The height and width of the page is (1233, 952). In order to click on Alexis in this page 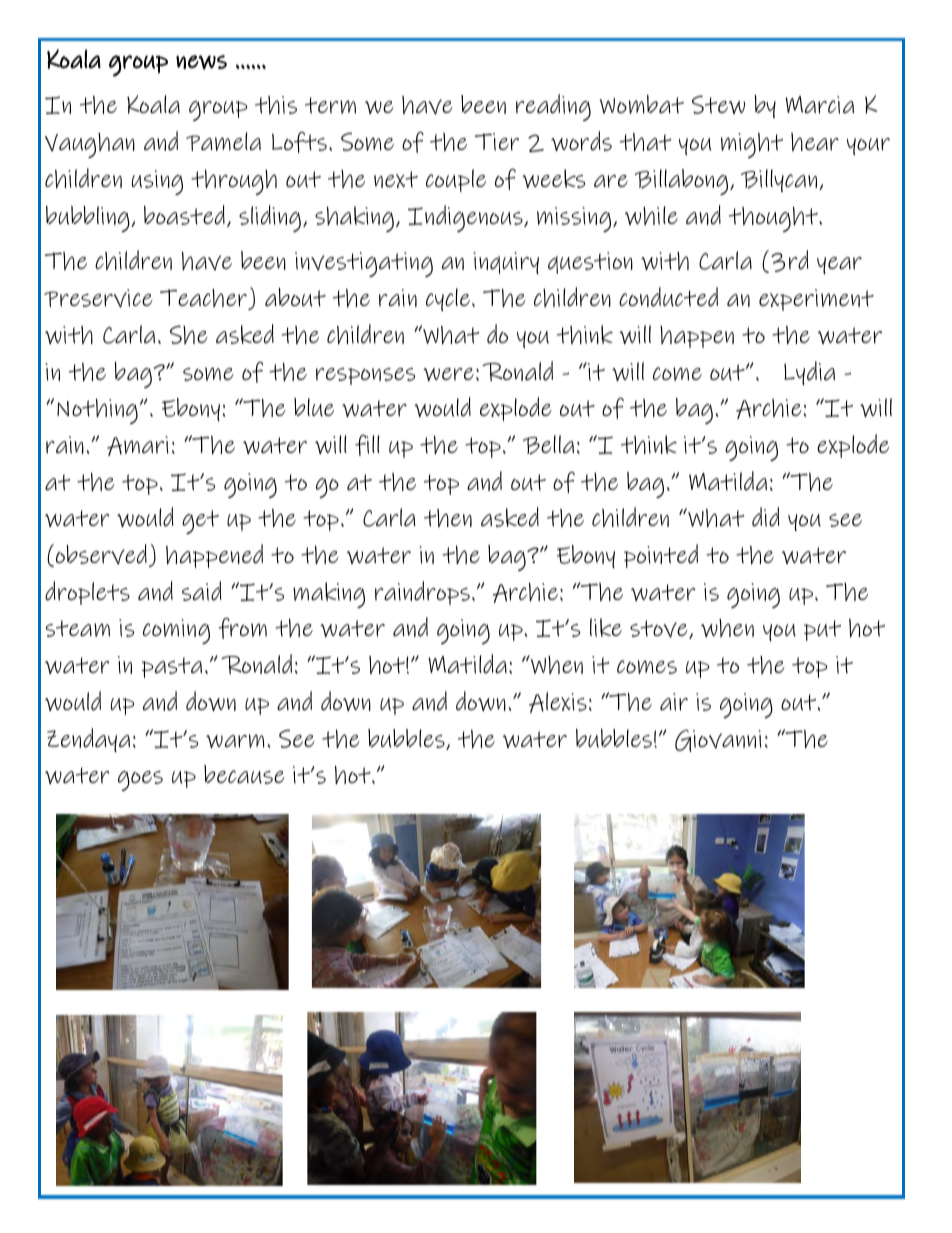, I will do `click(558, 702)`.
